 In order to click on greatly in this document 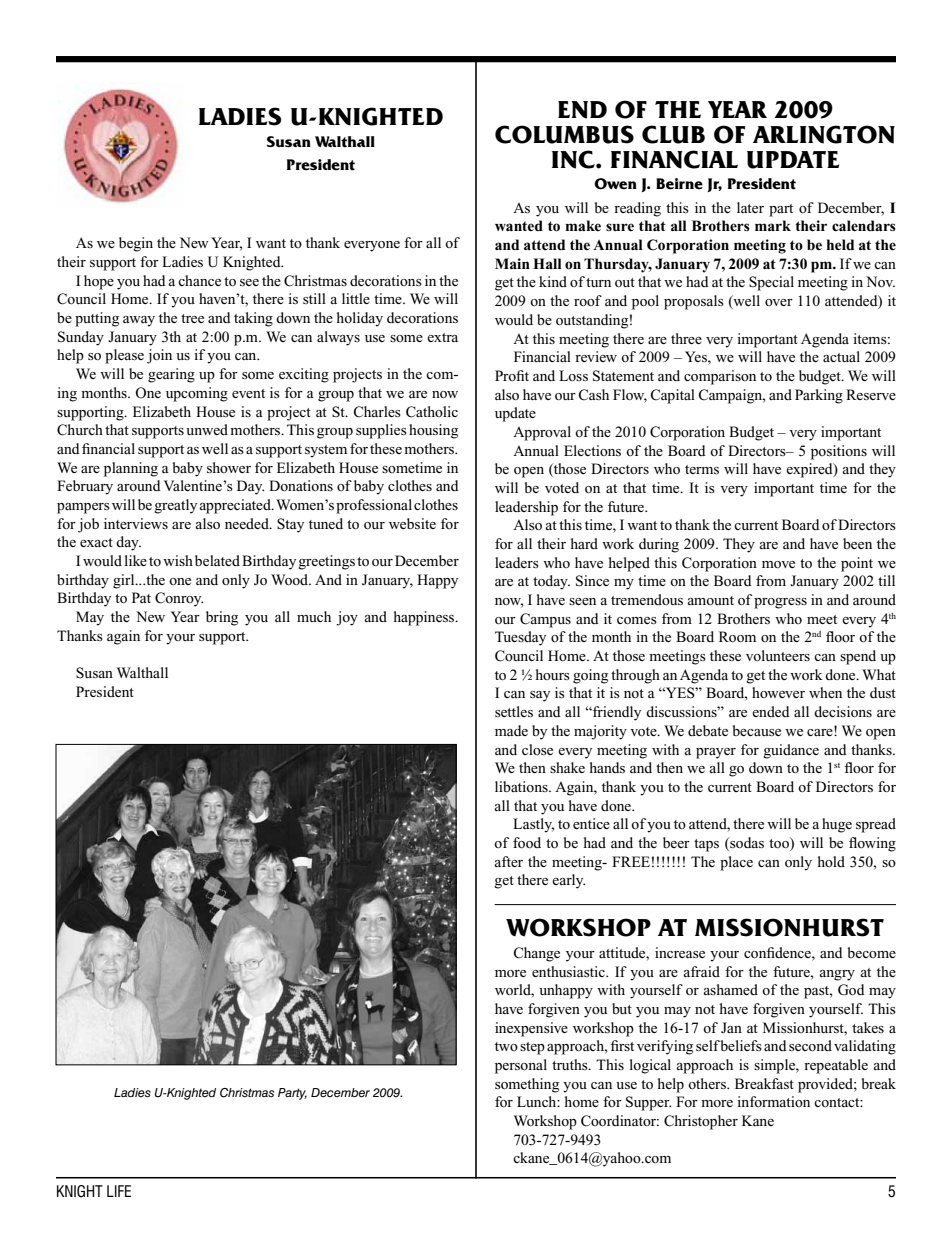, I will do `click(175, 506)`.
